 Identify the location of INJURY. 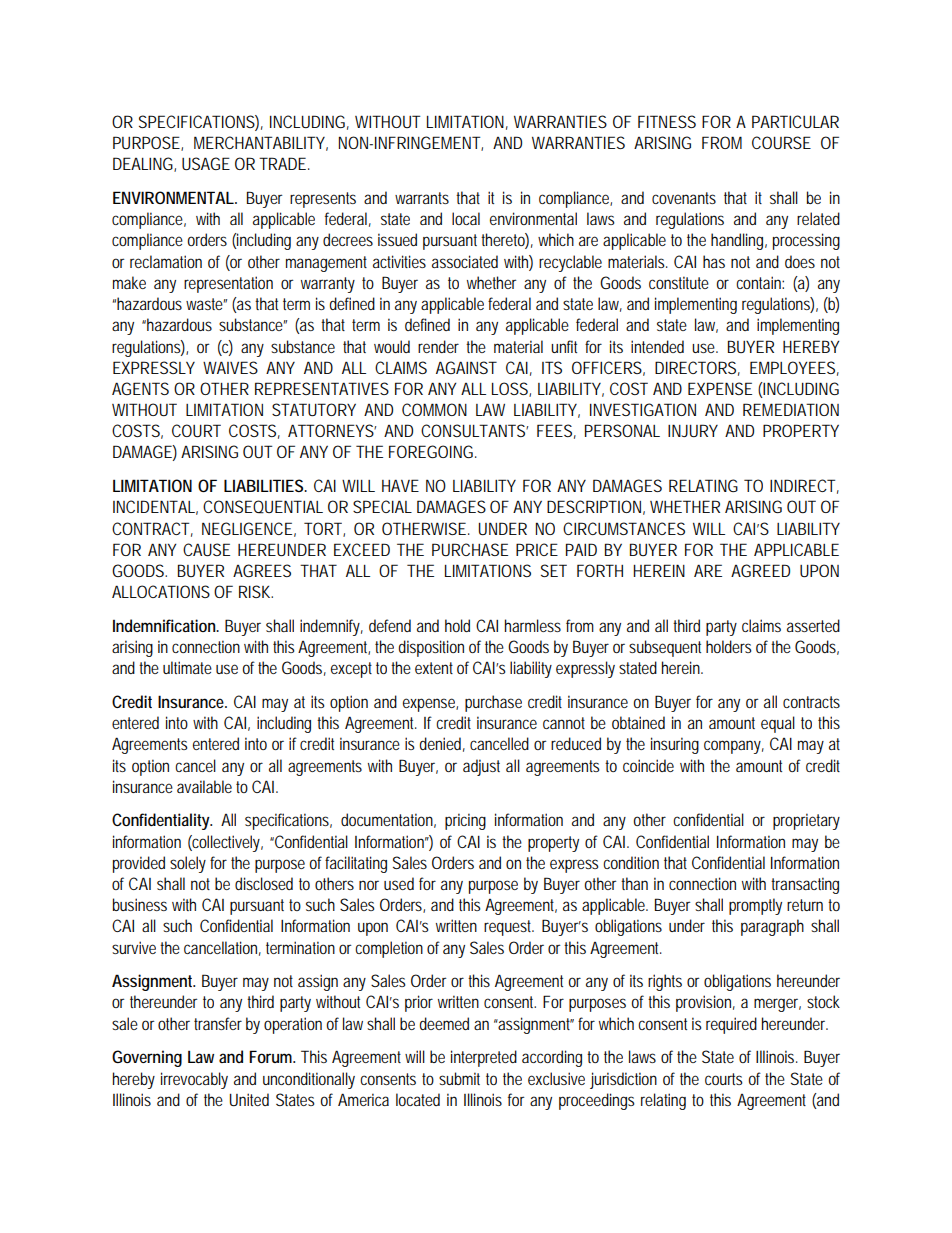
(693, 430).
